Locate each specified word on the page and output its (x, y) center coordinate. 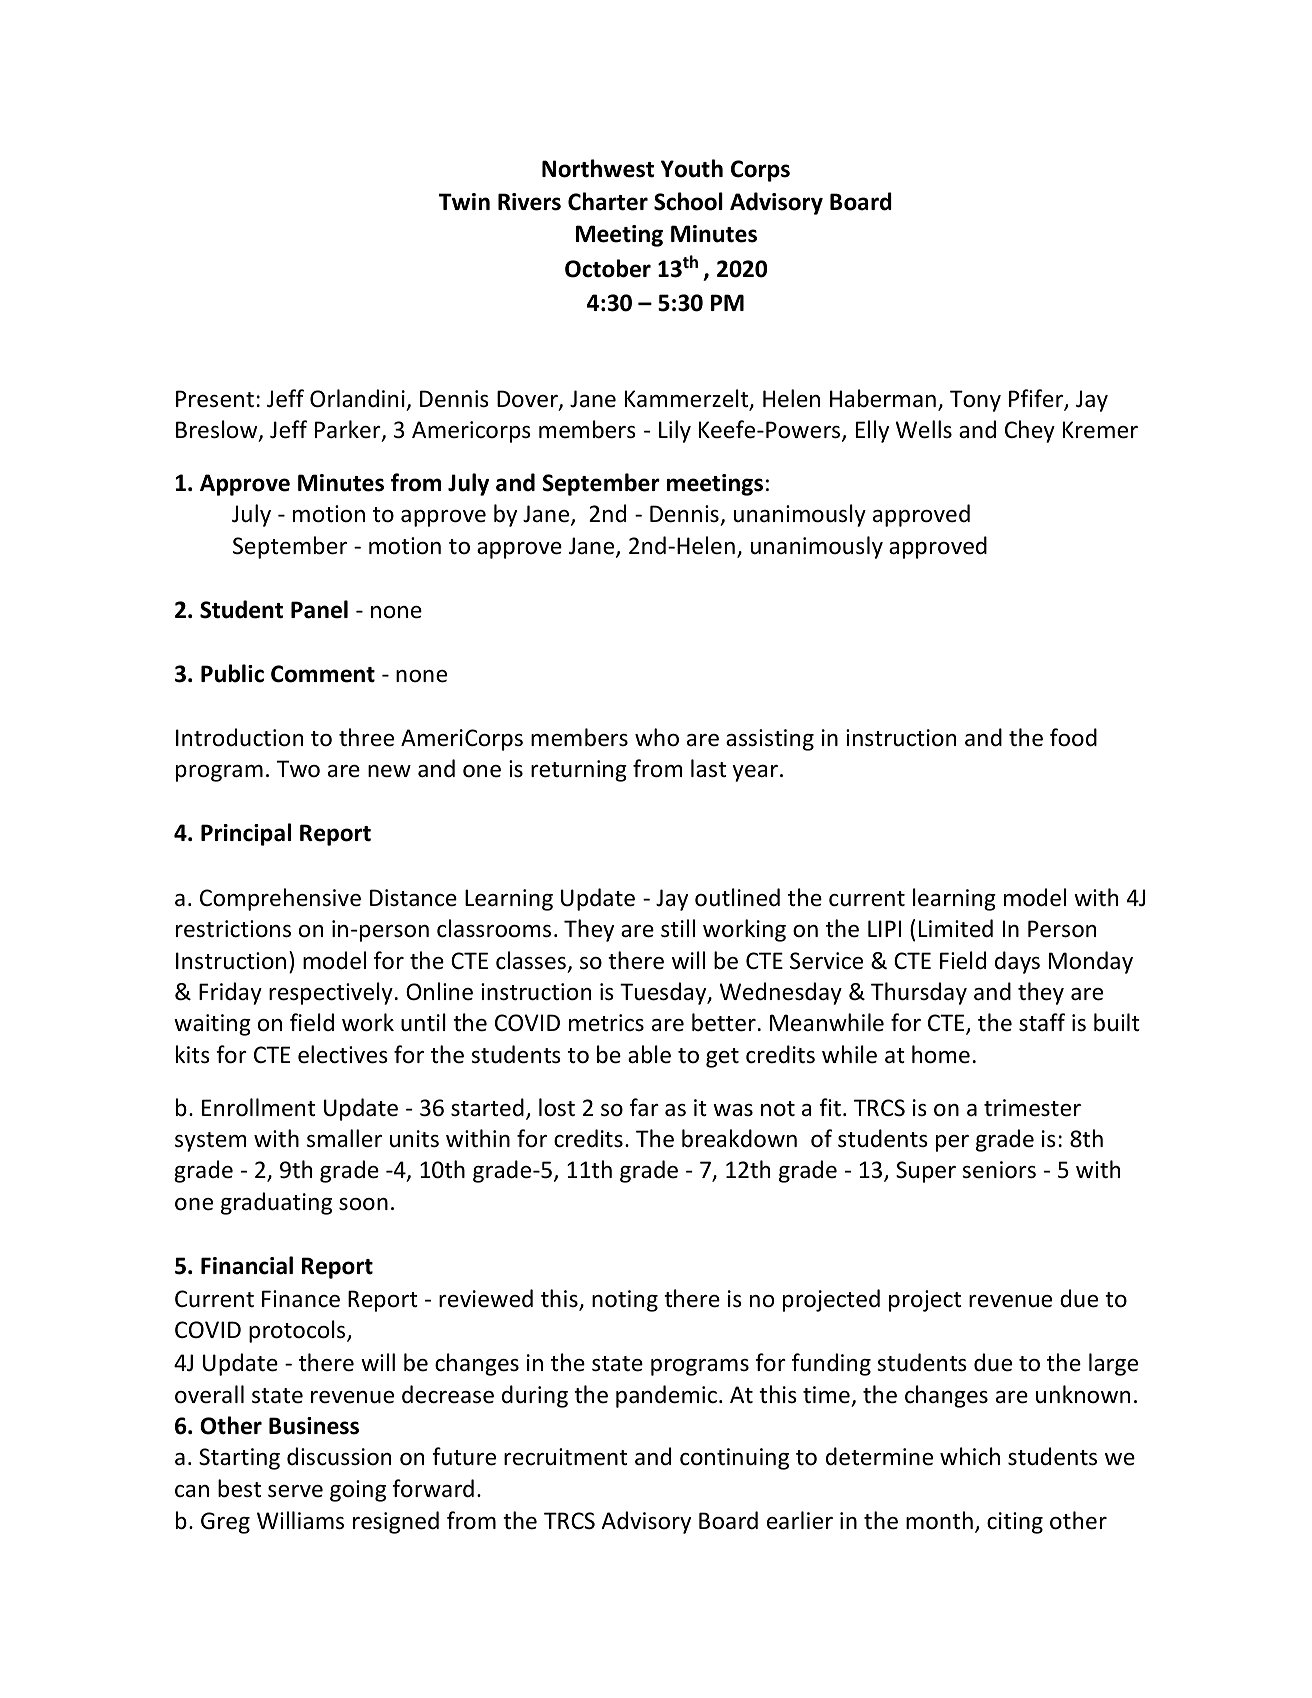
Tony (975, 401)
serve (295, 1491)
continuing (734, 1459)
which (970, 1456)
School (688, 201)
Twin (464, 201)
